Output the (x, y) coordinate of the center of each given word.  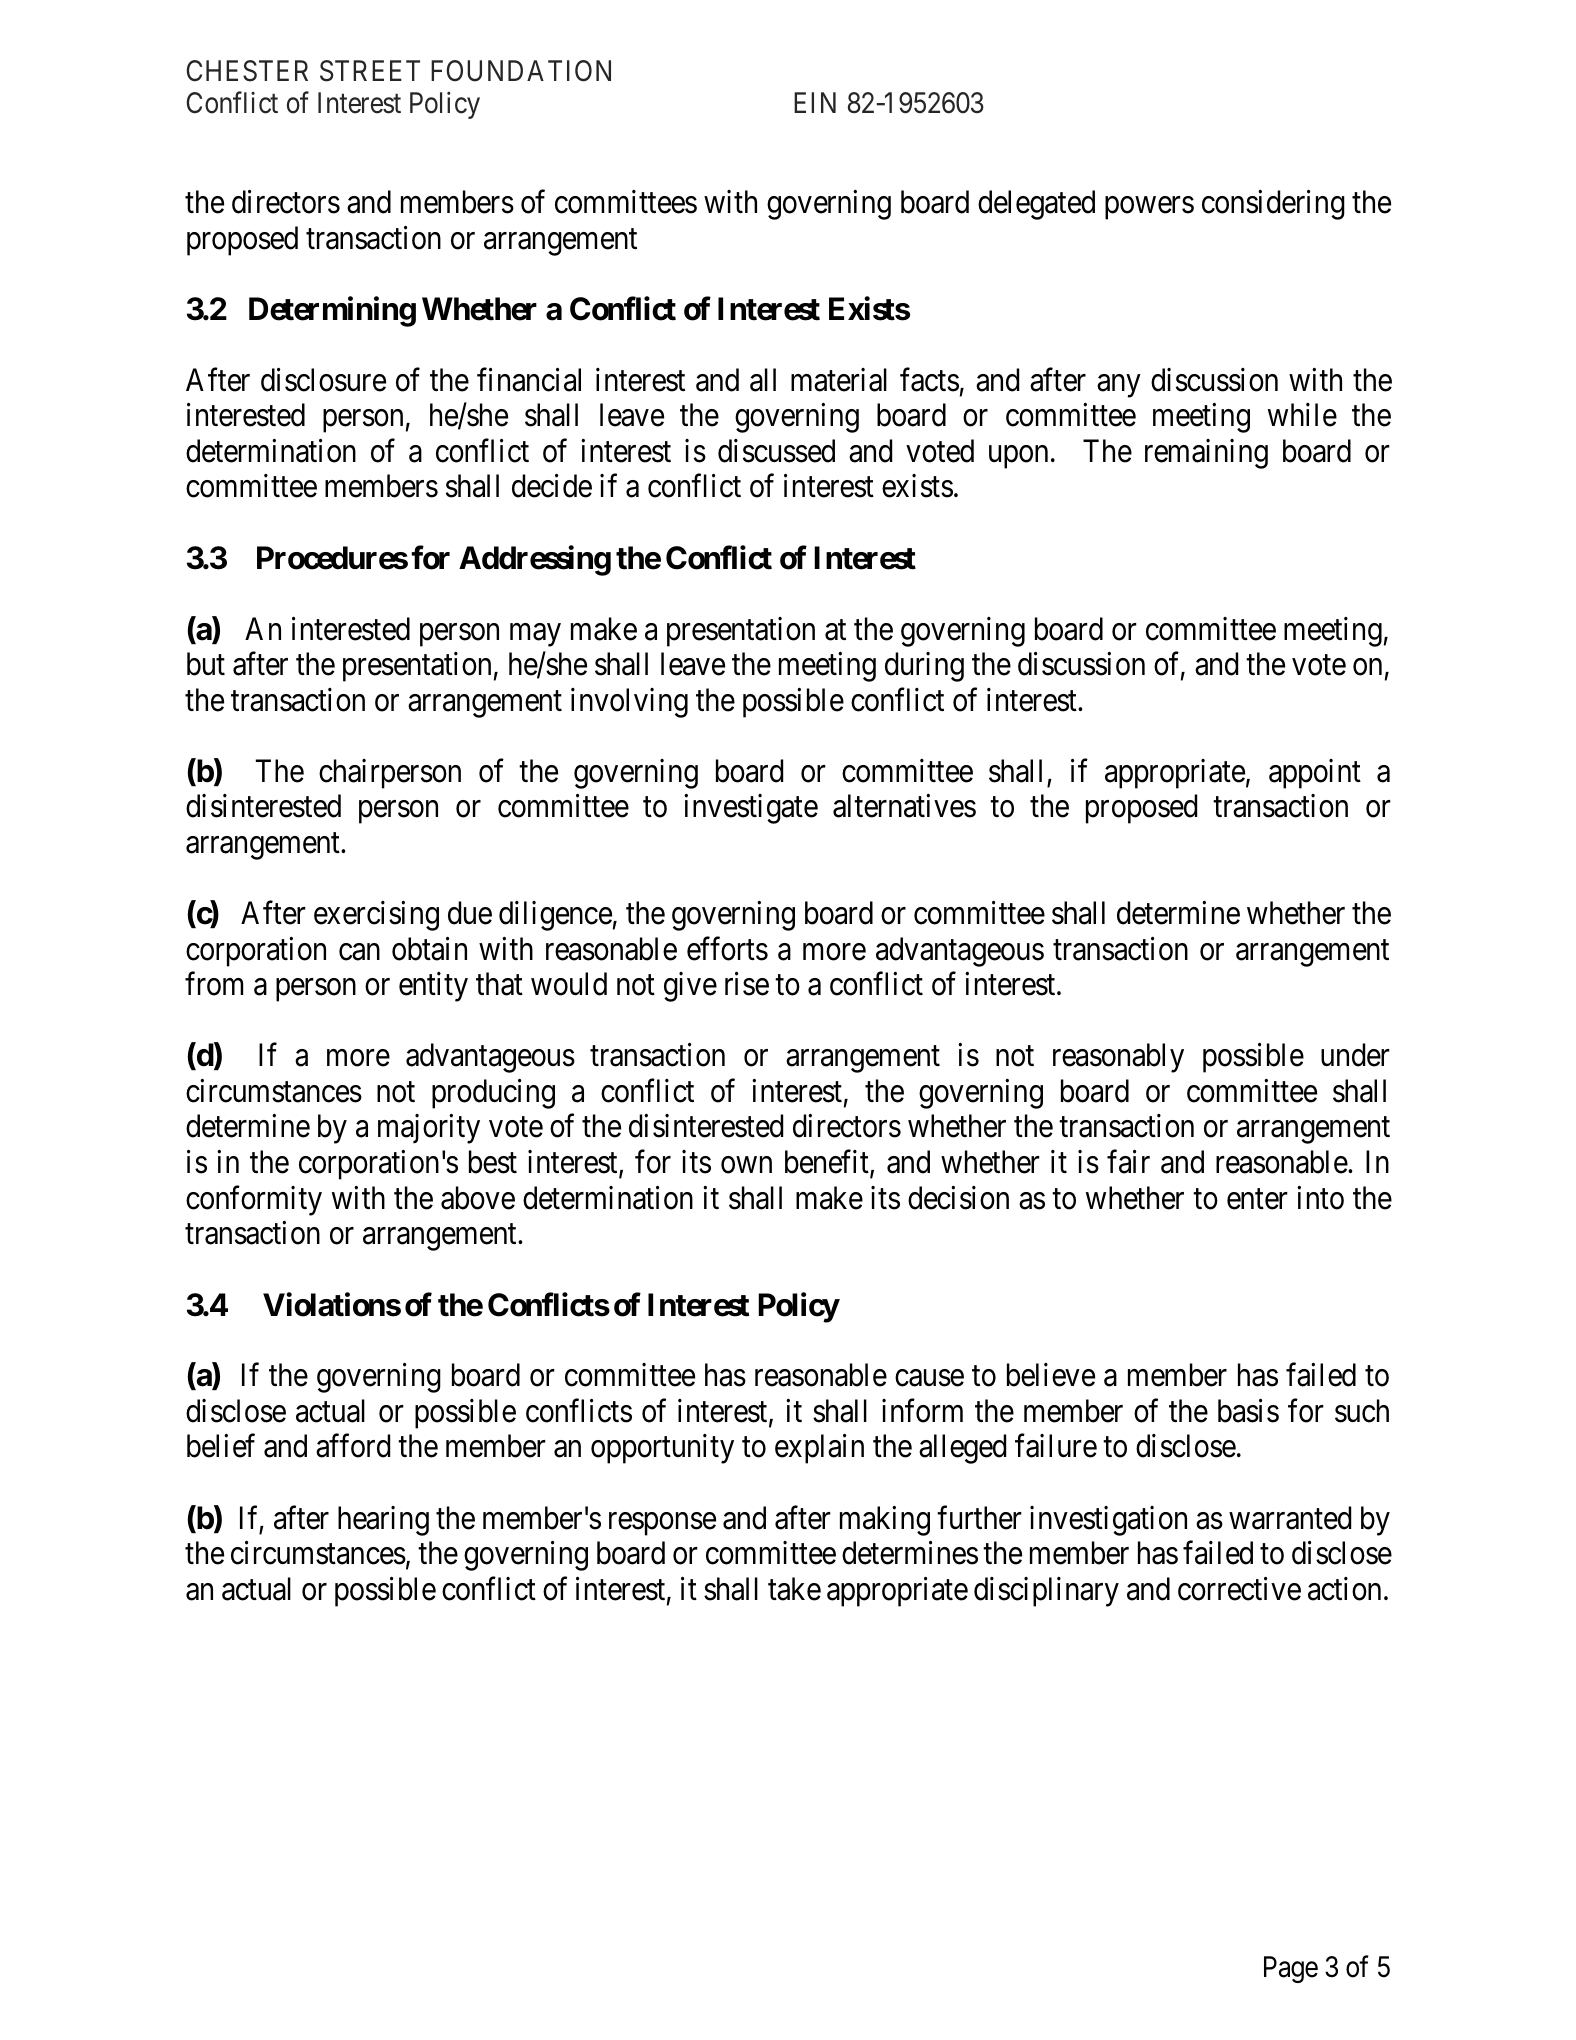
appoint (1315, 774)
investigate (751, 809)
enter (1257, 1199)
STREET (370, 71)
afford (353, 1446)
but (206, 664)
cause (929, 1378)
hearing (383, 1521)
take (794, 1589)
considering (1273, 205)
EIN (815, 102)
